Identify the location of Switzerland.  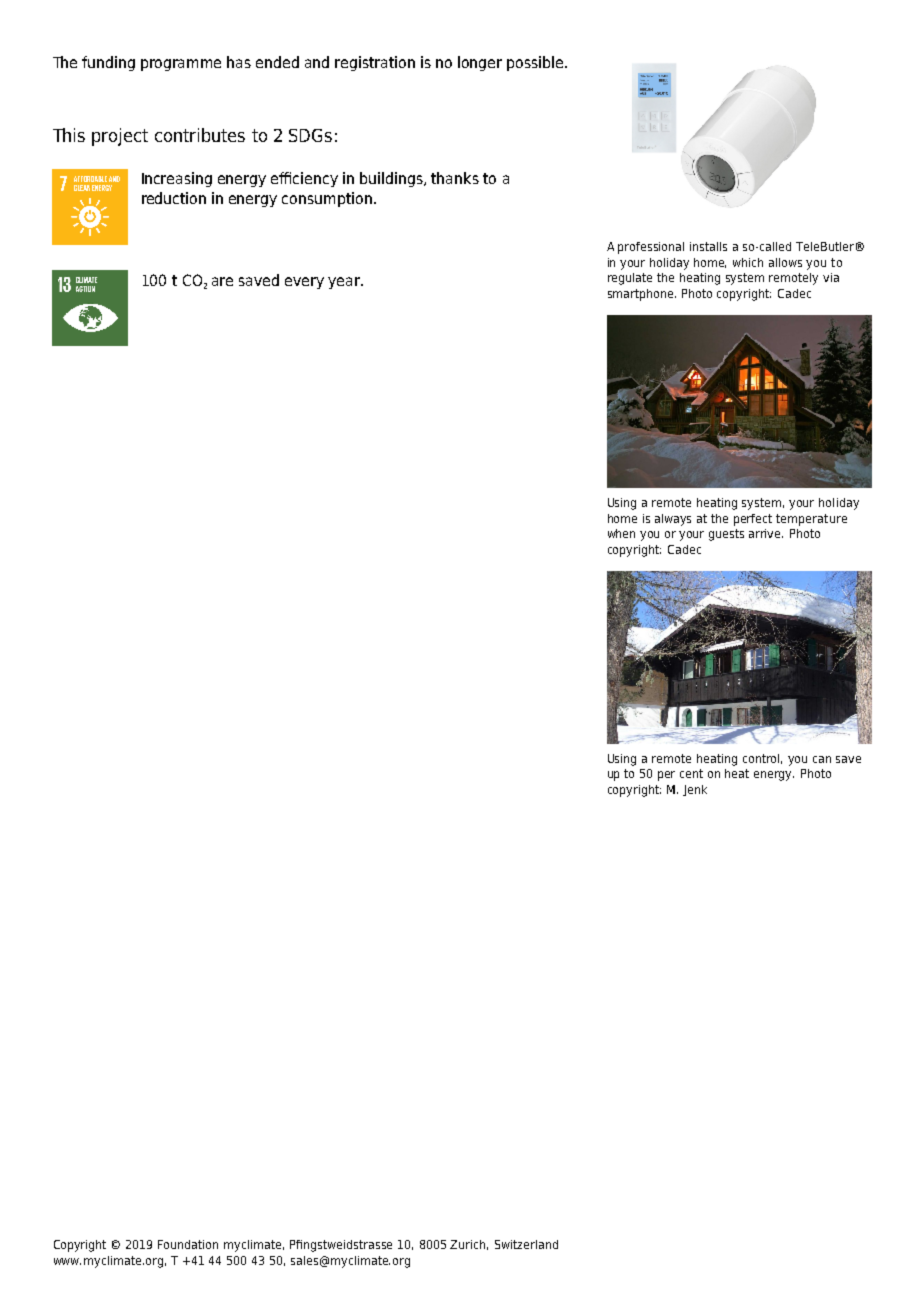
(526, 1244).
